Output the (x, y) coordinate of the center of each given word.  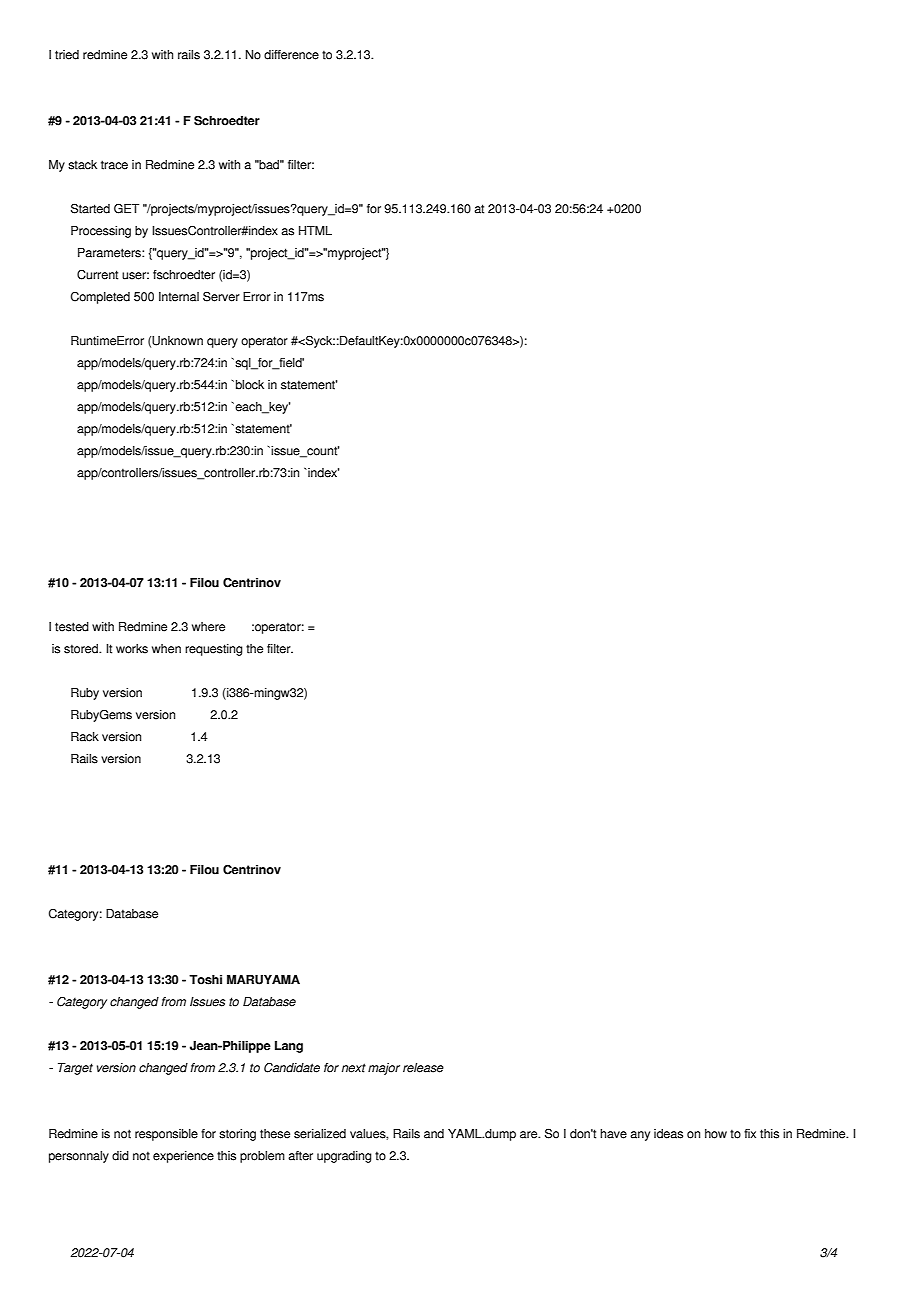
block (250, 385)
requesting (214, 650)
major (384, 1069)
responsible (166, 1135)
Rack (85, 737)
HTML (315, 230)
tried (67, 55)
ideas (668, 1134)
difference (291, 55)
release (423, 1068)
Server (221, 296)
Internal (179, 297)
